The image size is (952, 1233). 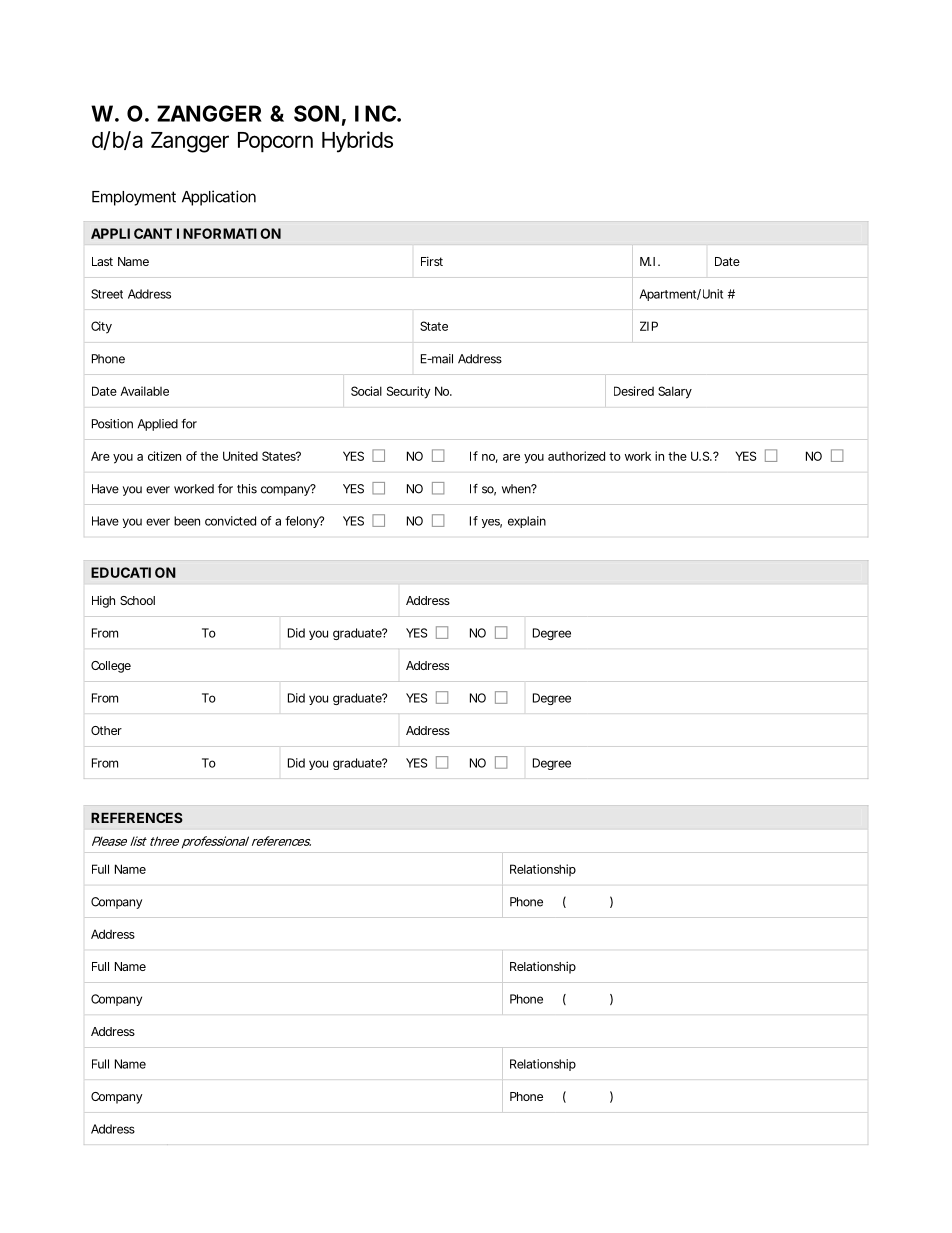 What do you see at coordinates (357, 142) in the image?
I see `Hybrids` at bounding box center [357, 142].
